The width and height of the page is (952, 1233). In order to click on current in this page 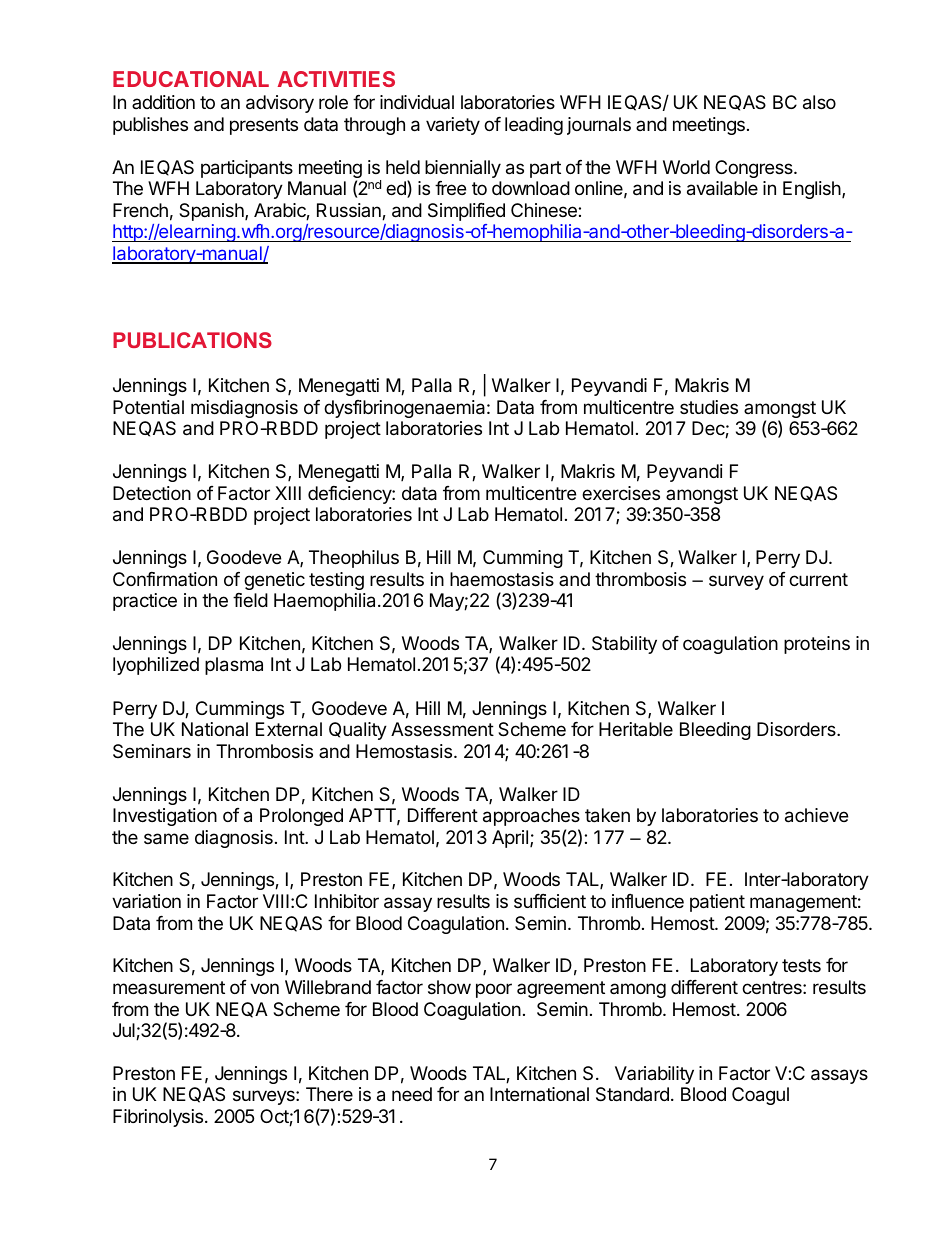, I will do `click(818, 579)`.
